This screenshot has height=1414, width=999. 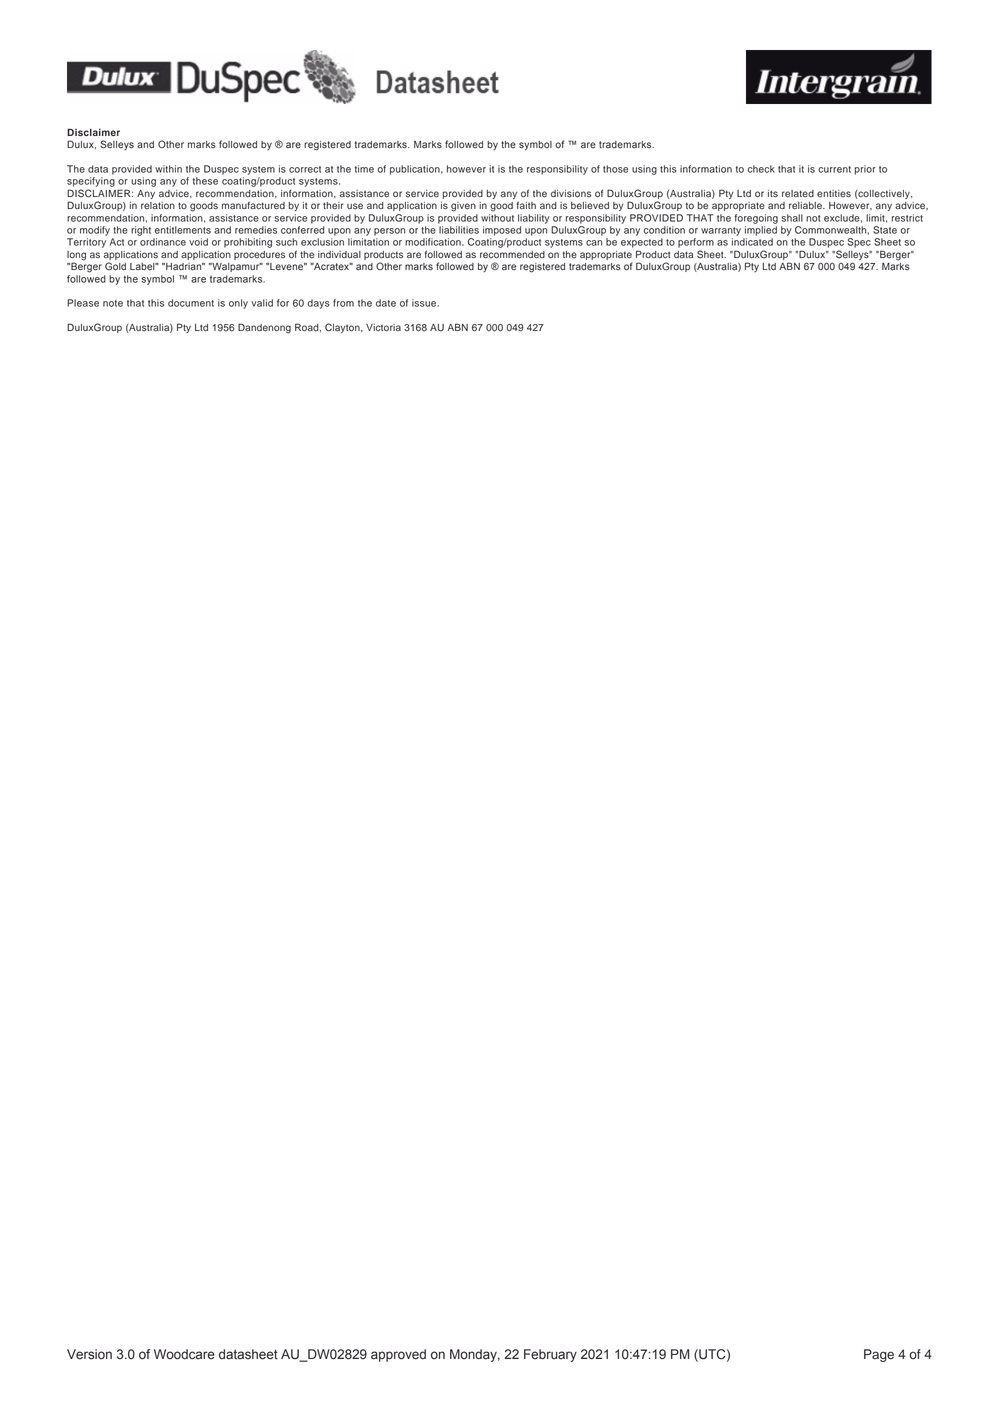 What do you see at coordinates (806, 206) in the screenshot?
I see `reliable` at bounding box center [806, 206].
